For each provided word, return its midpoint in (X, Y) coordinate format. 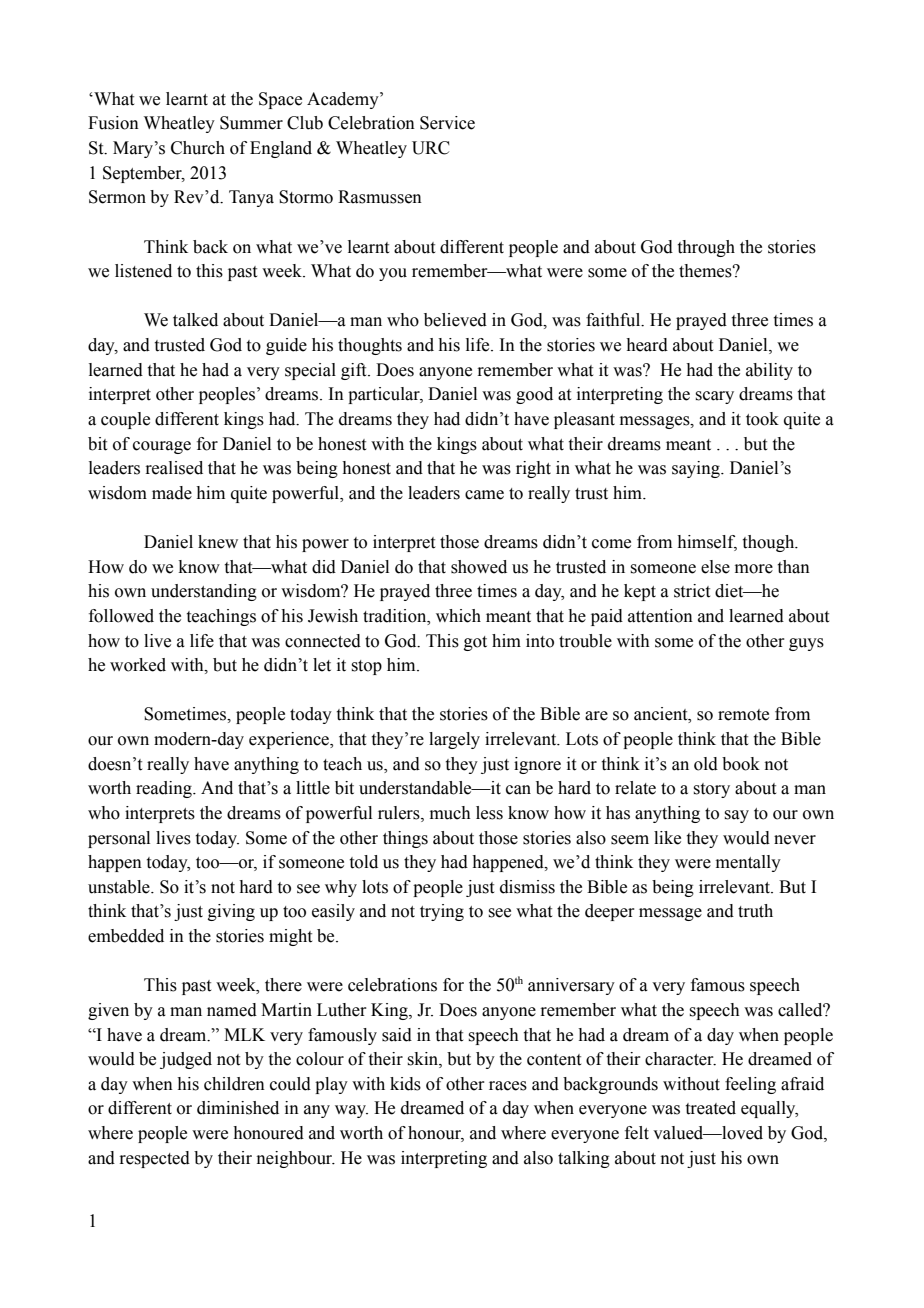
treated (711, 1108)
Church (198, 148)
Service (447, 123)
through (706, 248)
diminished (238, 1108)
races (508, 1086)
